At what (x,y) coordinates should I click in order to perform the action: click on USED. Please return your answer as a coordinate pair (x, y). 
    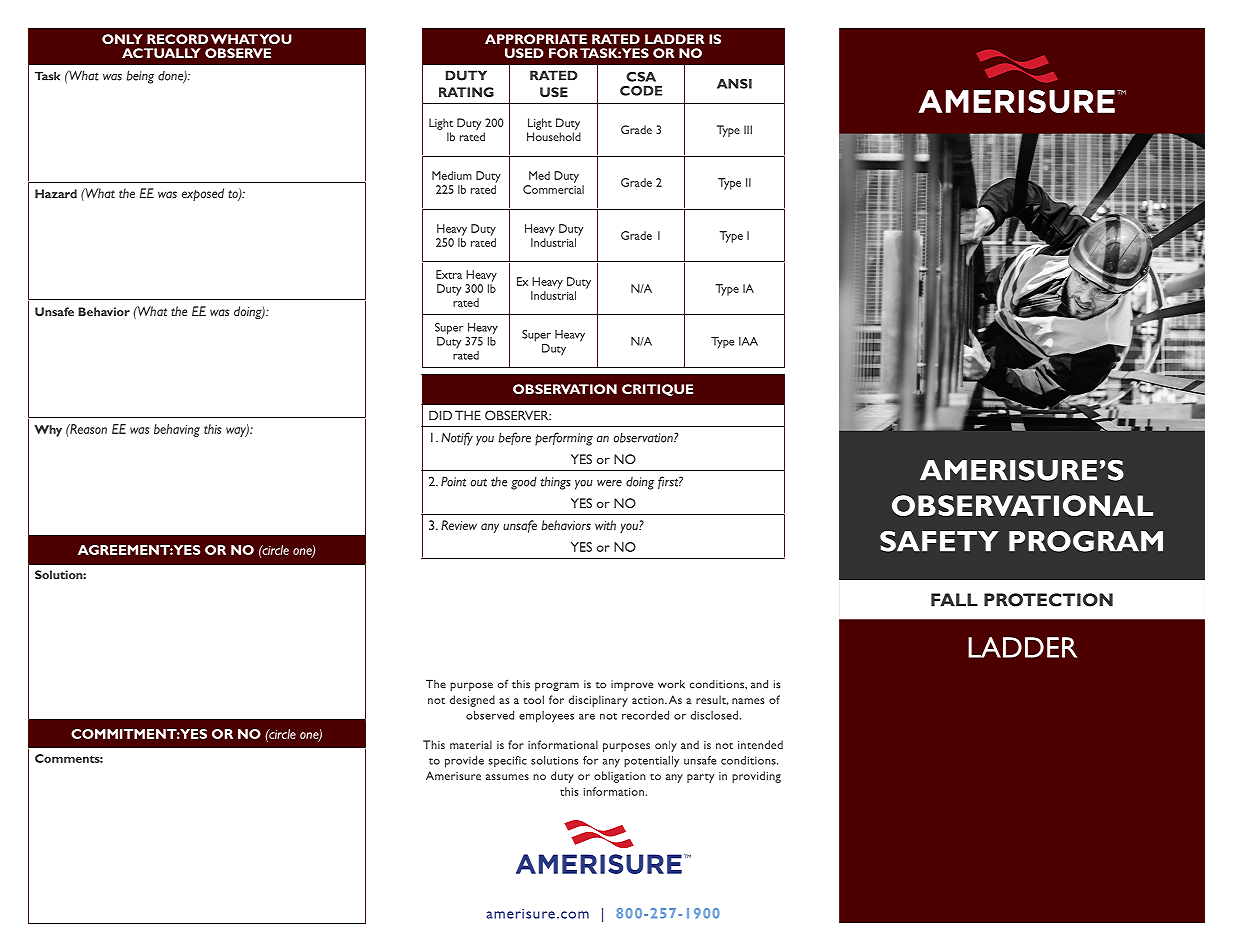
    Looking at the image, I should click on (524, 53).
